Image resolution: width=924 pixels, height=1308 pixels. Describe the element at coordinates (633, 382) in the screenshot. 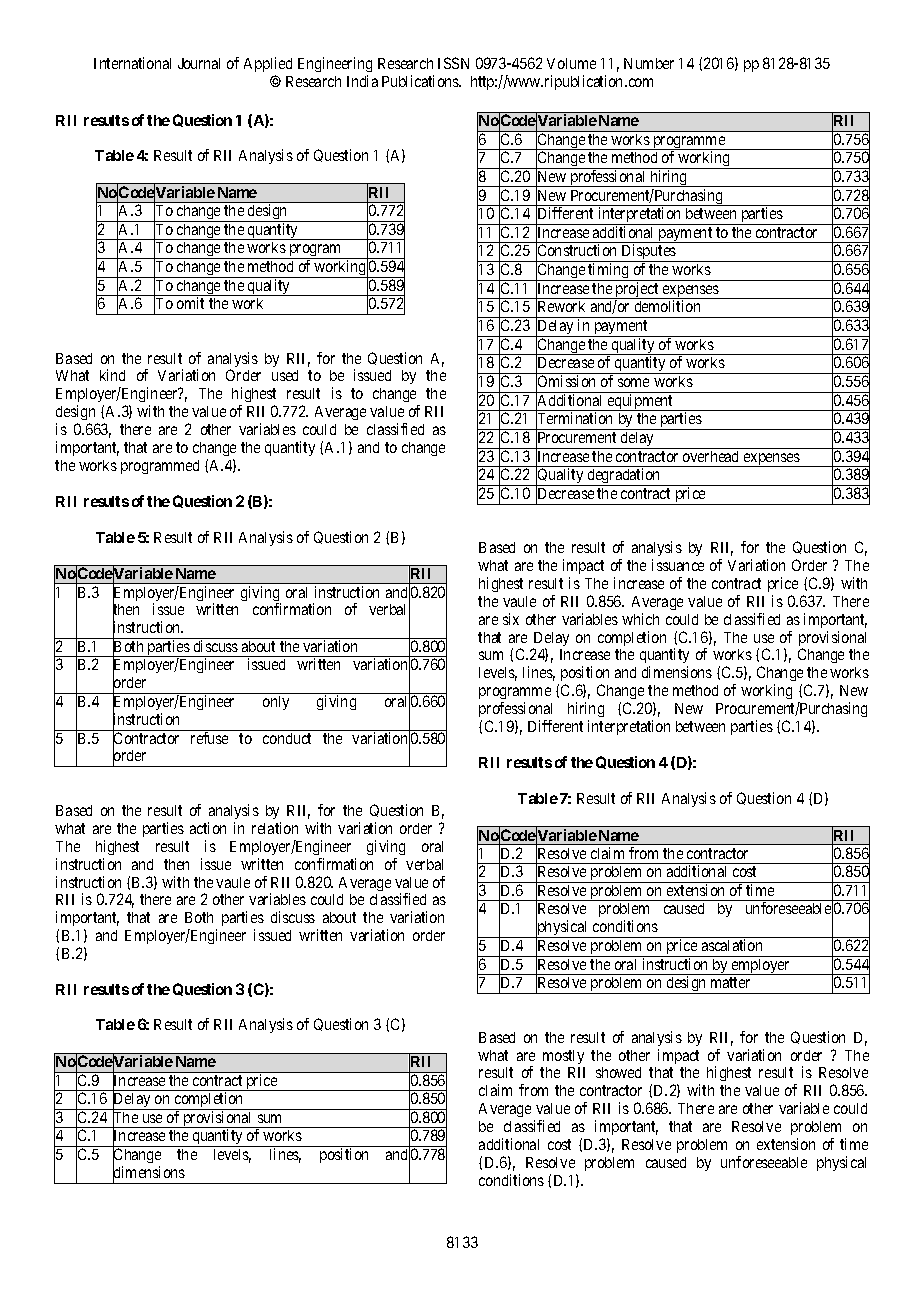

I see `some` at that location.
